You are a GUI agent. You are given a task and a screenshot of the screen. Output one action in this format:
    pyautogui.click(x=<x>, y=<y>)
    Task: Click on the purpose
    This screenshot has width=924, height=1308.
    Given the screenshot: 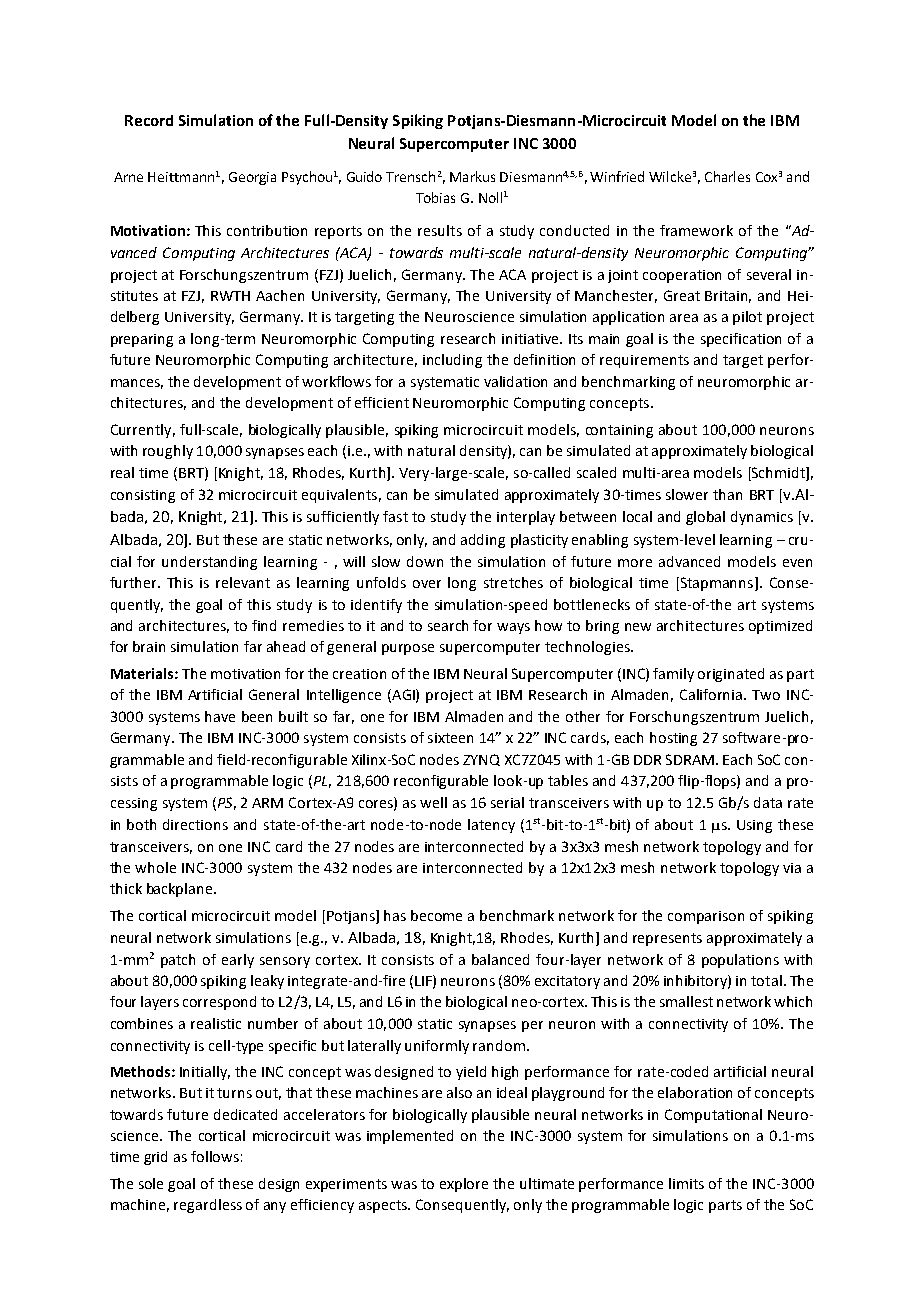 What is the action you would take?
    pyautogui.click(x=408, y=649)
